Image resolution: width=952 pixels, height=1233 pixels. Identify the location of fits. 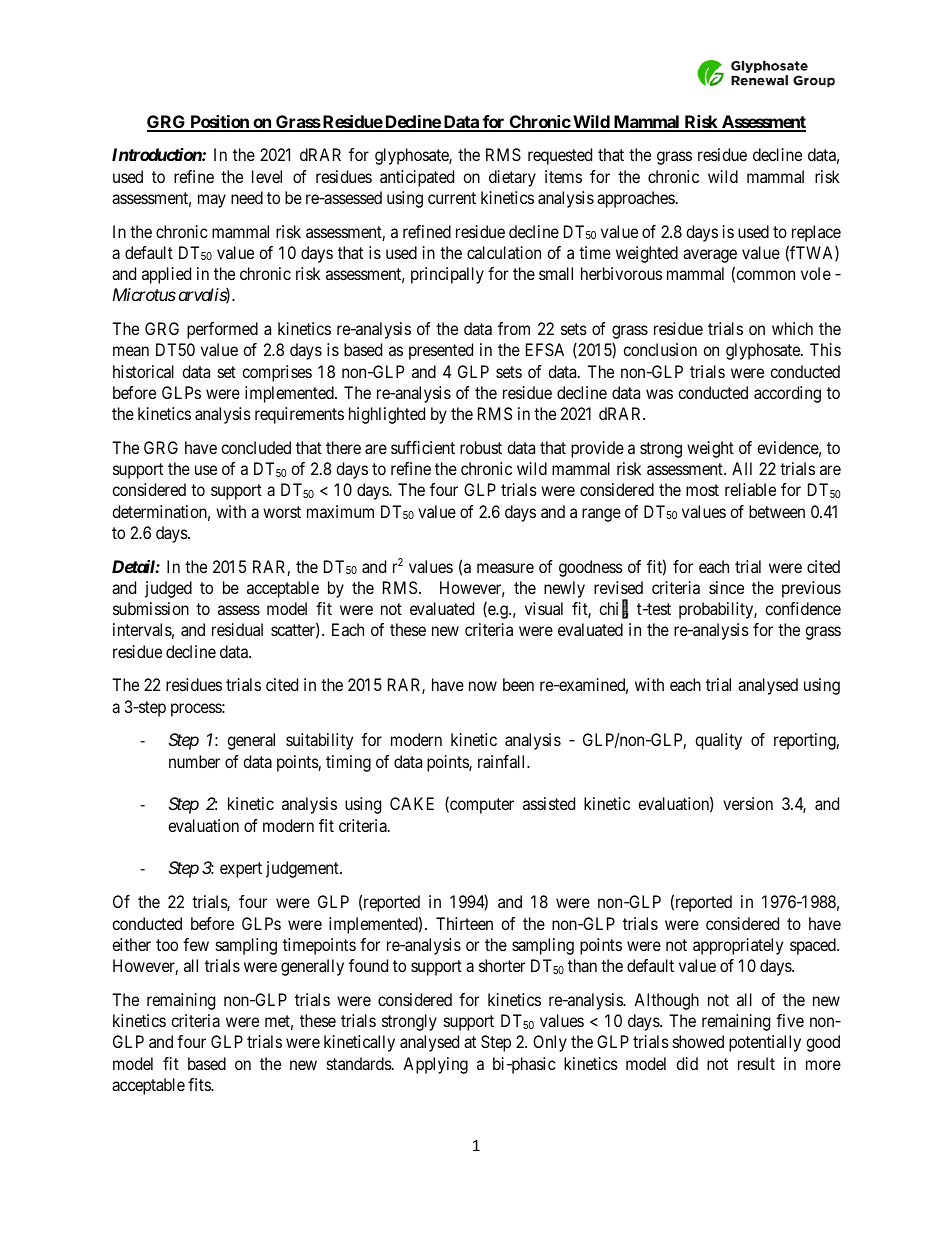
(200, 1084).
